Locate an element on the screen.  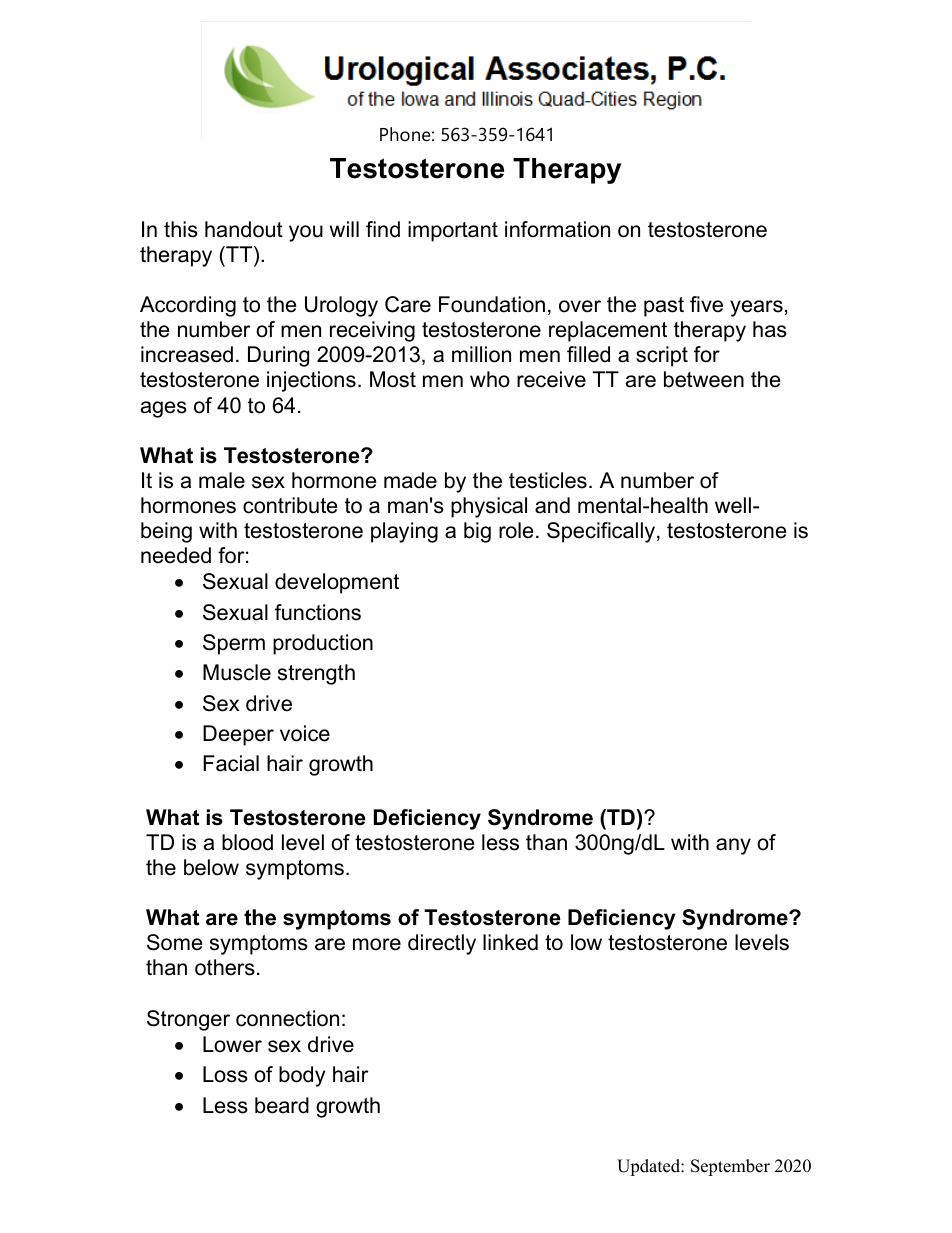
beard is located at coordinates (282, 1105).
